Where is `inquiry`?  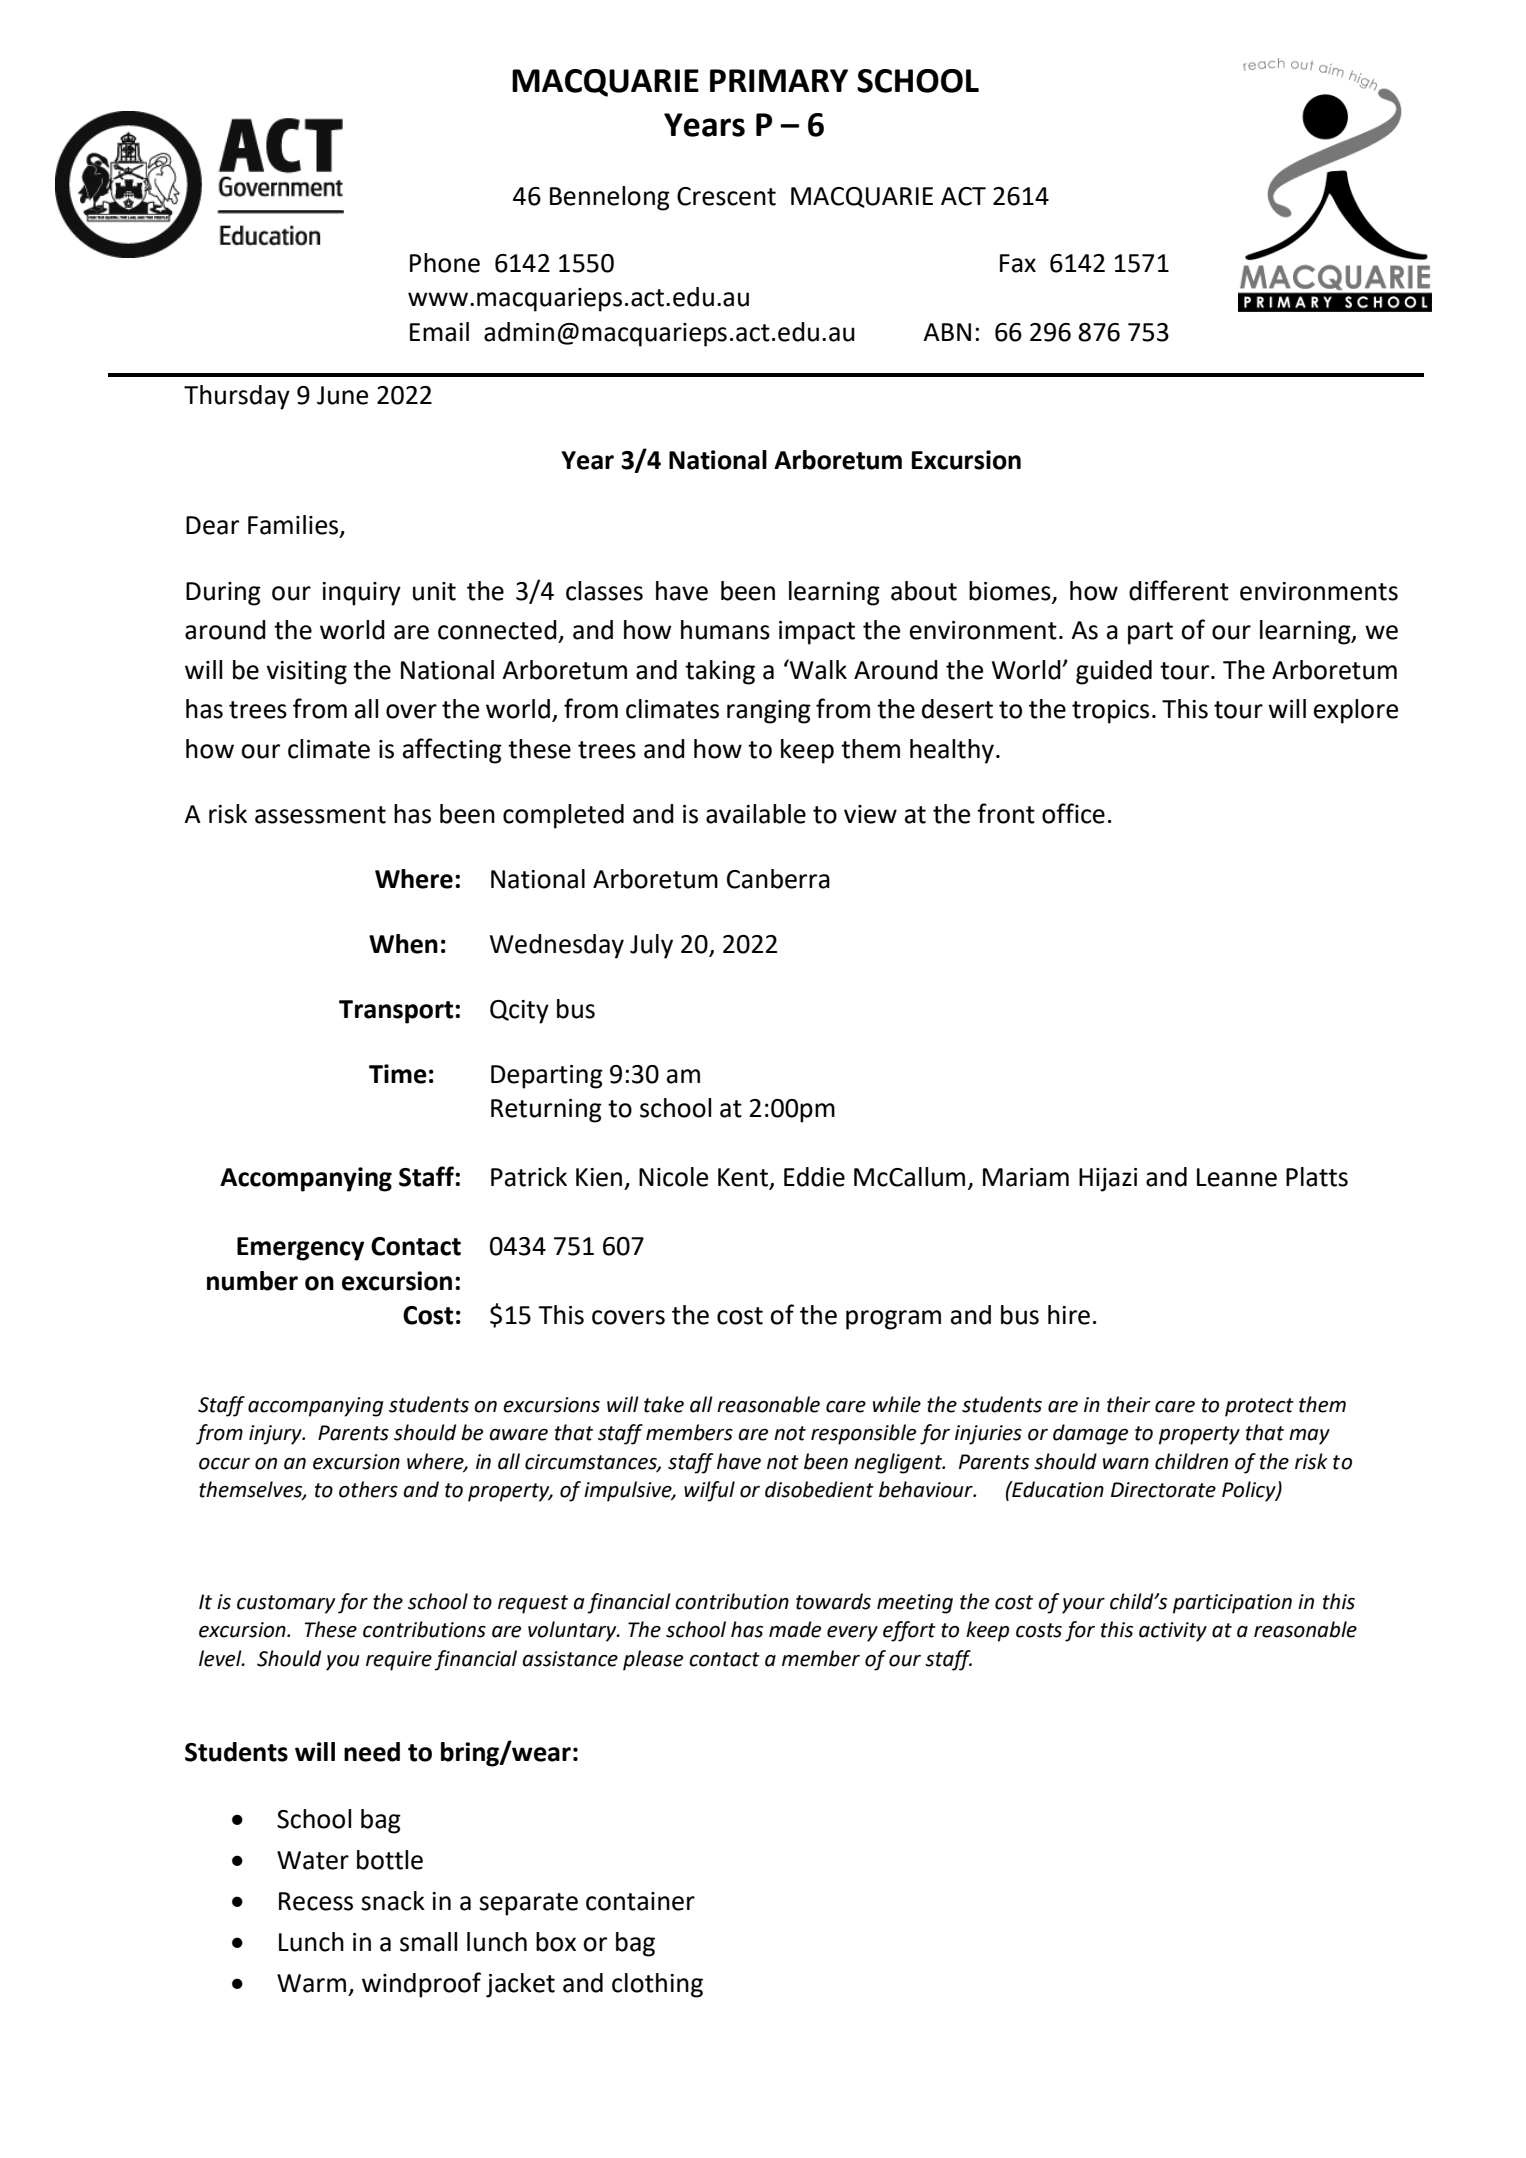
inquiry is located at coordinates (361, 594).
